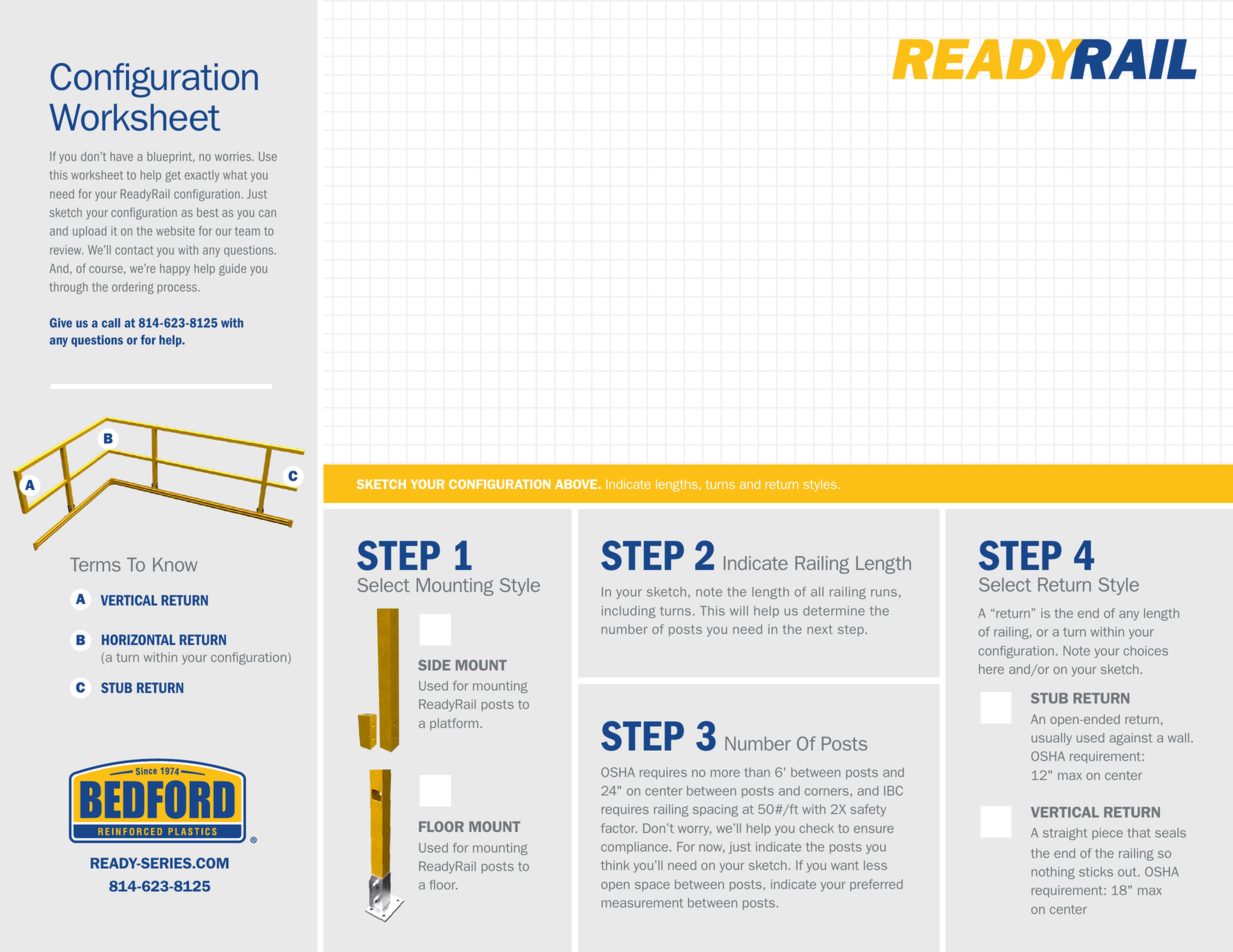 This image has height=952, width=1233. I want to click on what, so click(235, 175).
